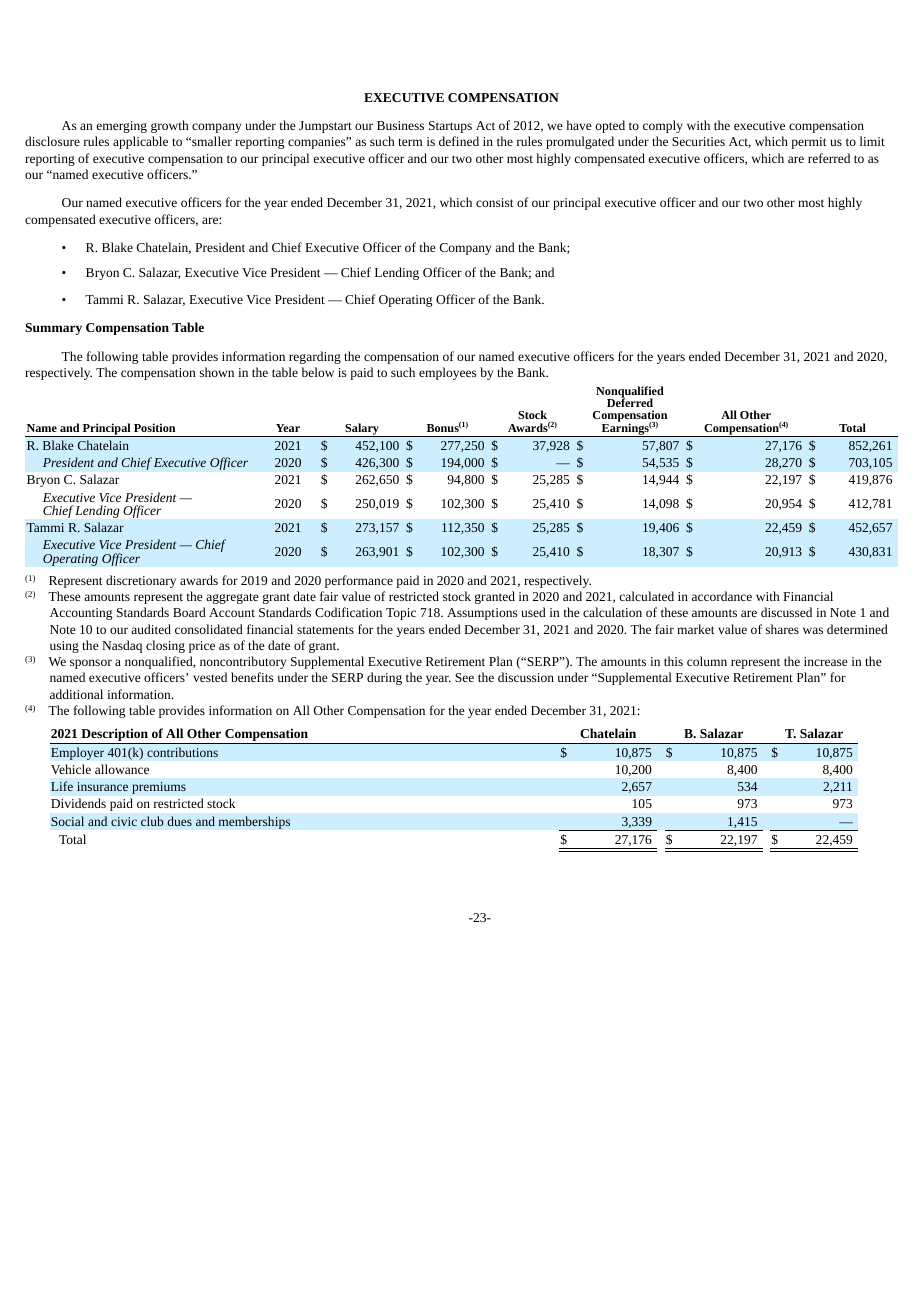  What do you see at coordinates (53, 329) in the screenshot?
I see `Summary` at bounding box center [53, 329].
